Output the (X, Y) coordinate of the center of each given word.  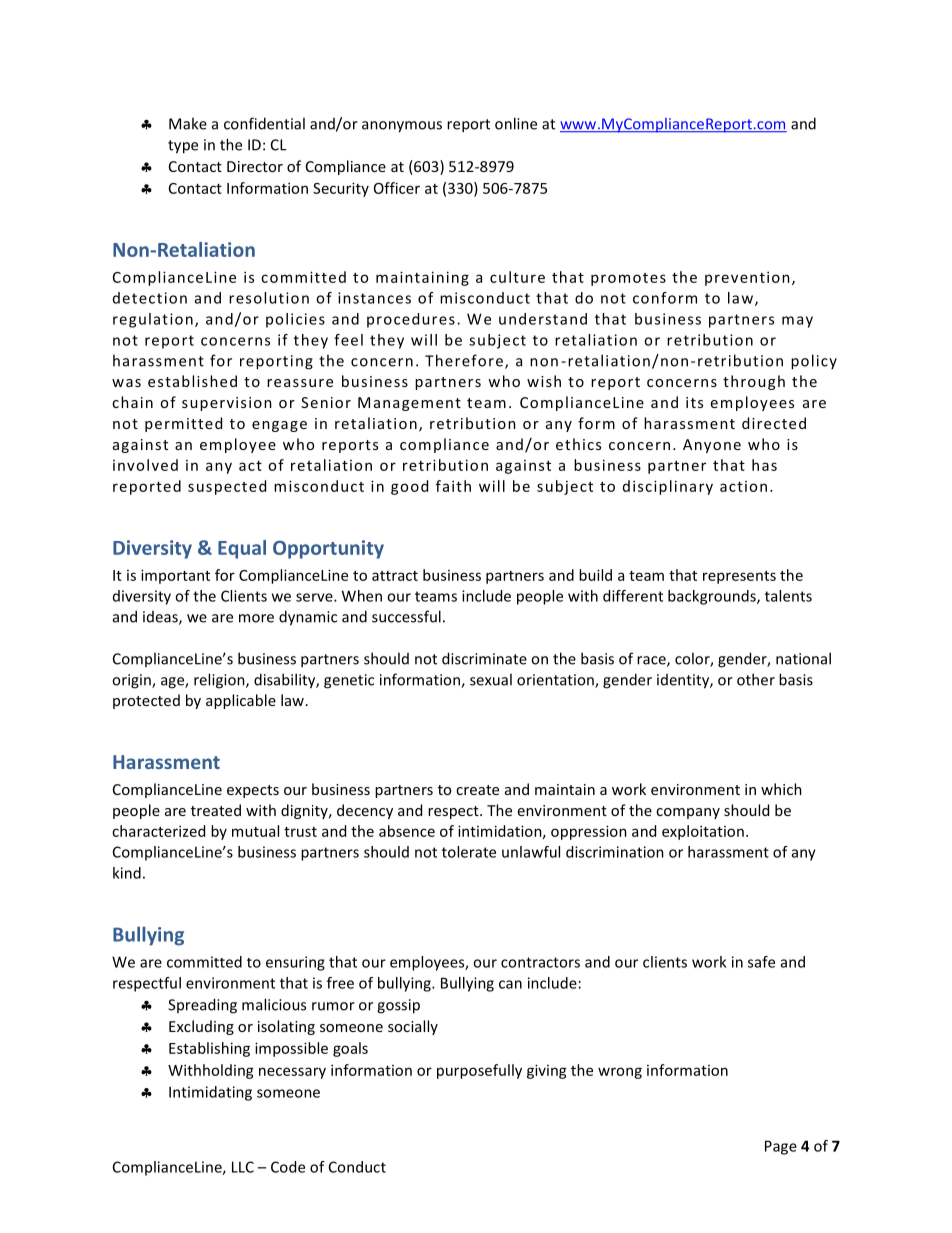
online (516, 123)
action (743, 486)
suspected (227, 487)
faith (453, 486)
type (183, 147)
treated (216, 810)
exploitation (703, 832)
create (477, 790)
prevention (747, 278)
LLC (243, 1167)
